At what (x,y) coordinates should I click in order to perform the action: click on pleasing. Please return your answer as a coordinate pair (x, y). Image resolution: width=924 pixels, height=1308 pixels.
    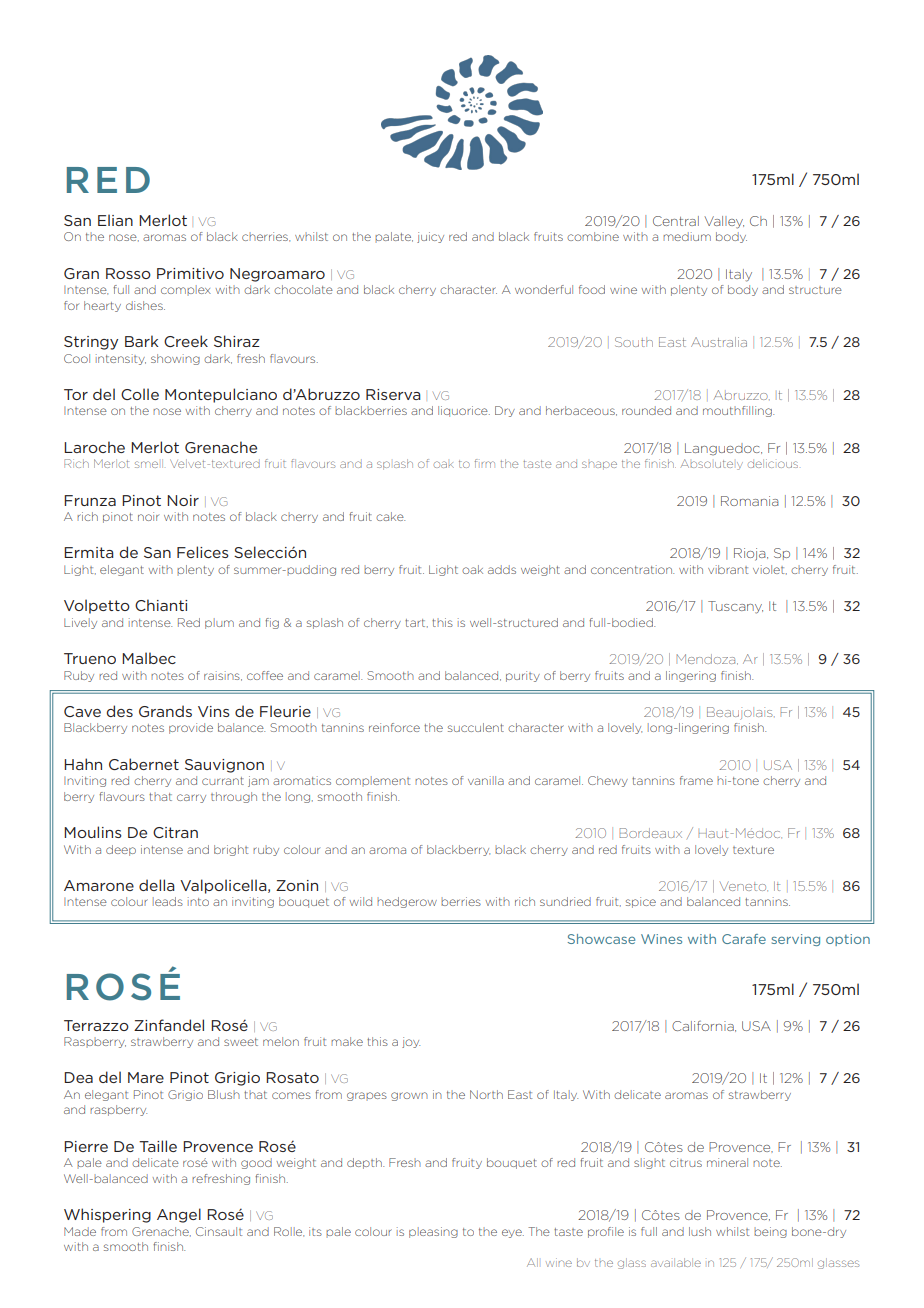
    Looking at the image, I should click on (433, 1232).
